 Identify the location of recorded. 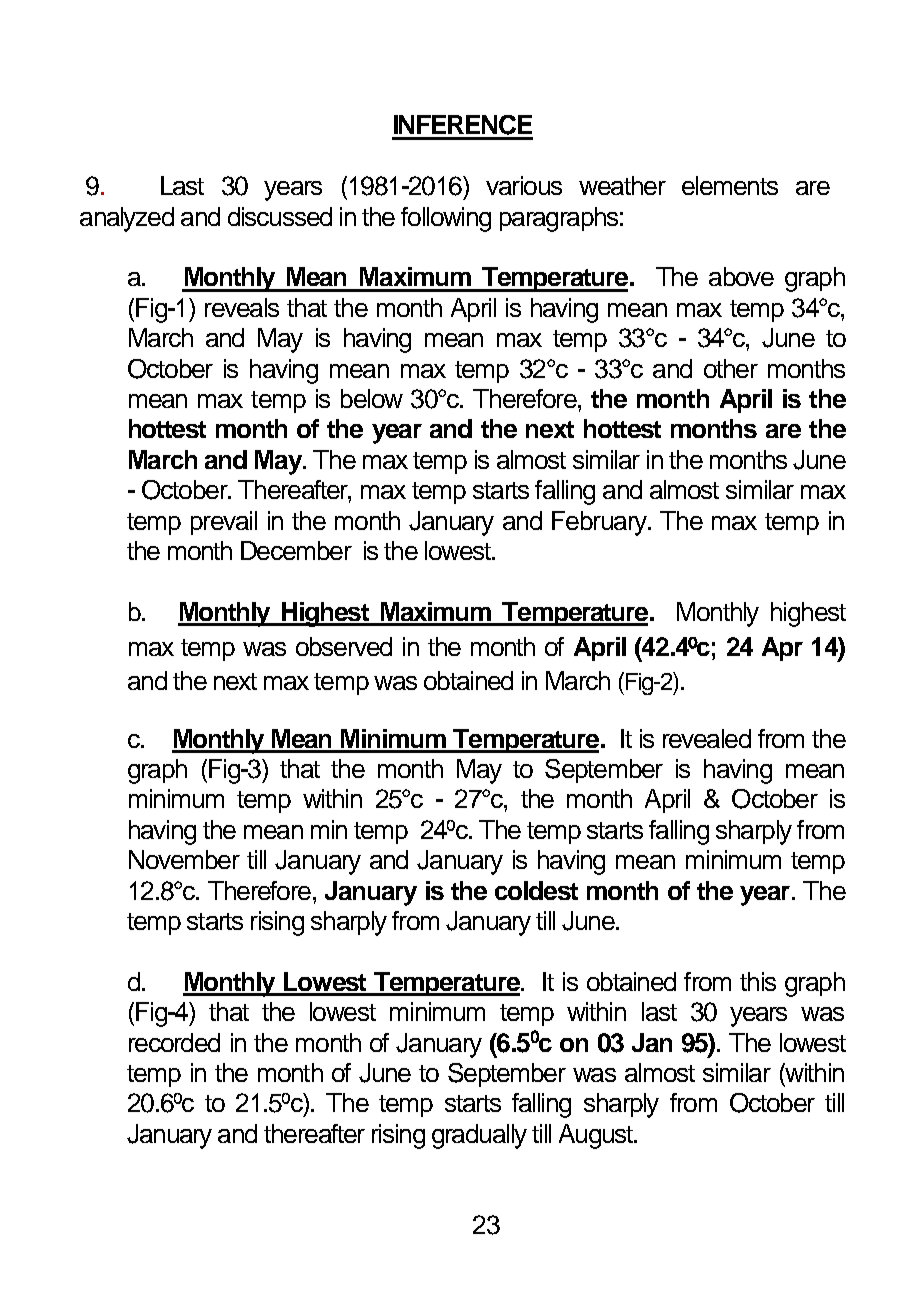
(174, 1042).
